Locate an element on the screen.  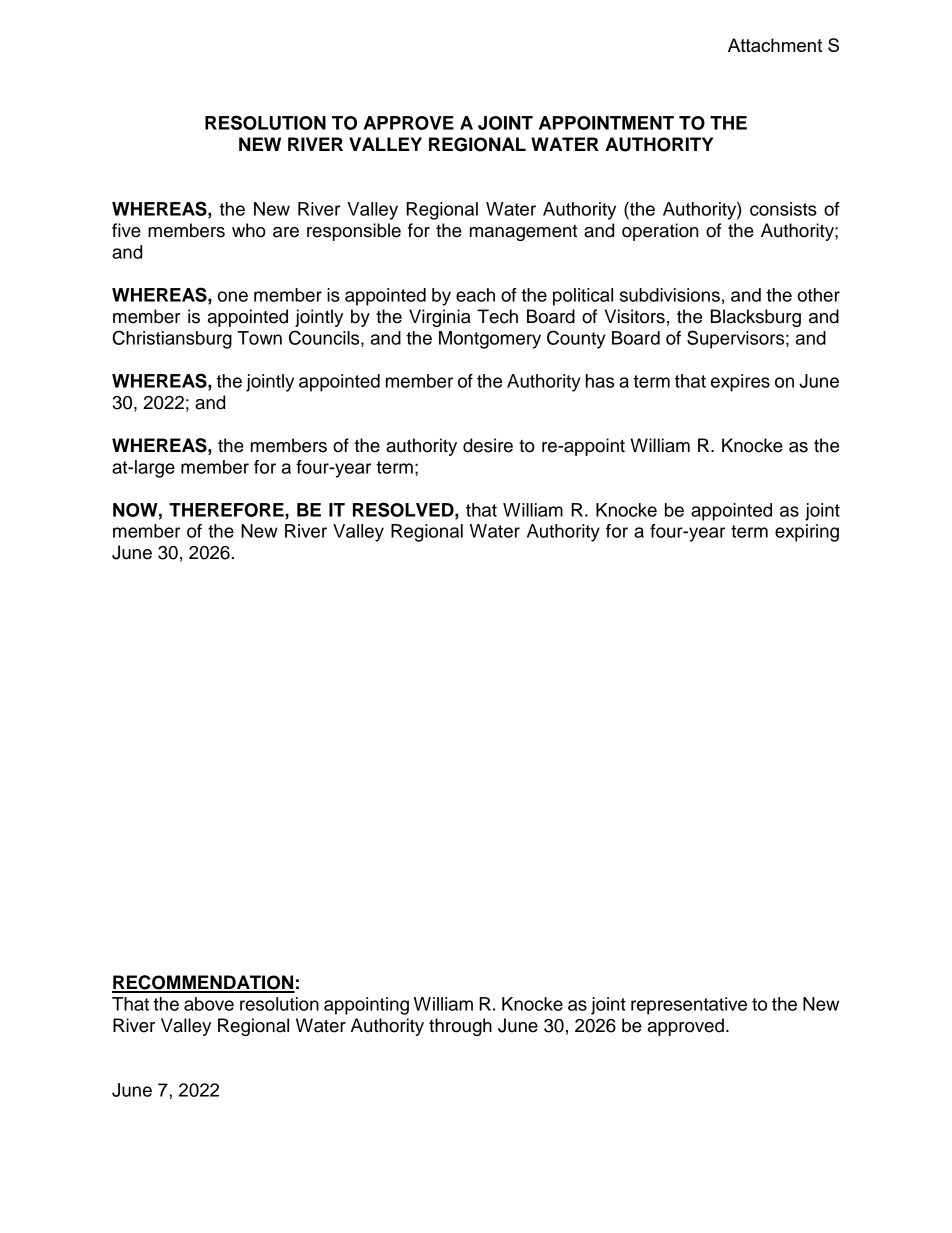
each is located at coordinates (475, 295).
